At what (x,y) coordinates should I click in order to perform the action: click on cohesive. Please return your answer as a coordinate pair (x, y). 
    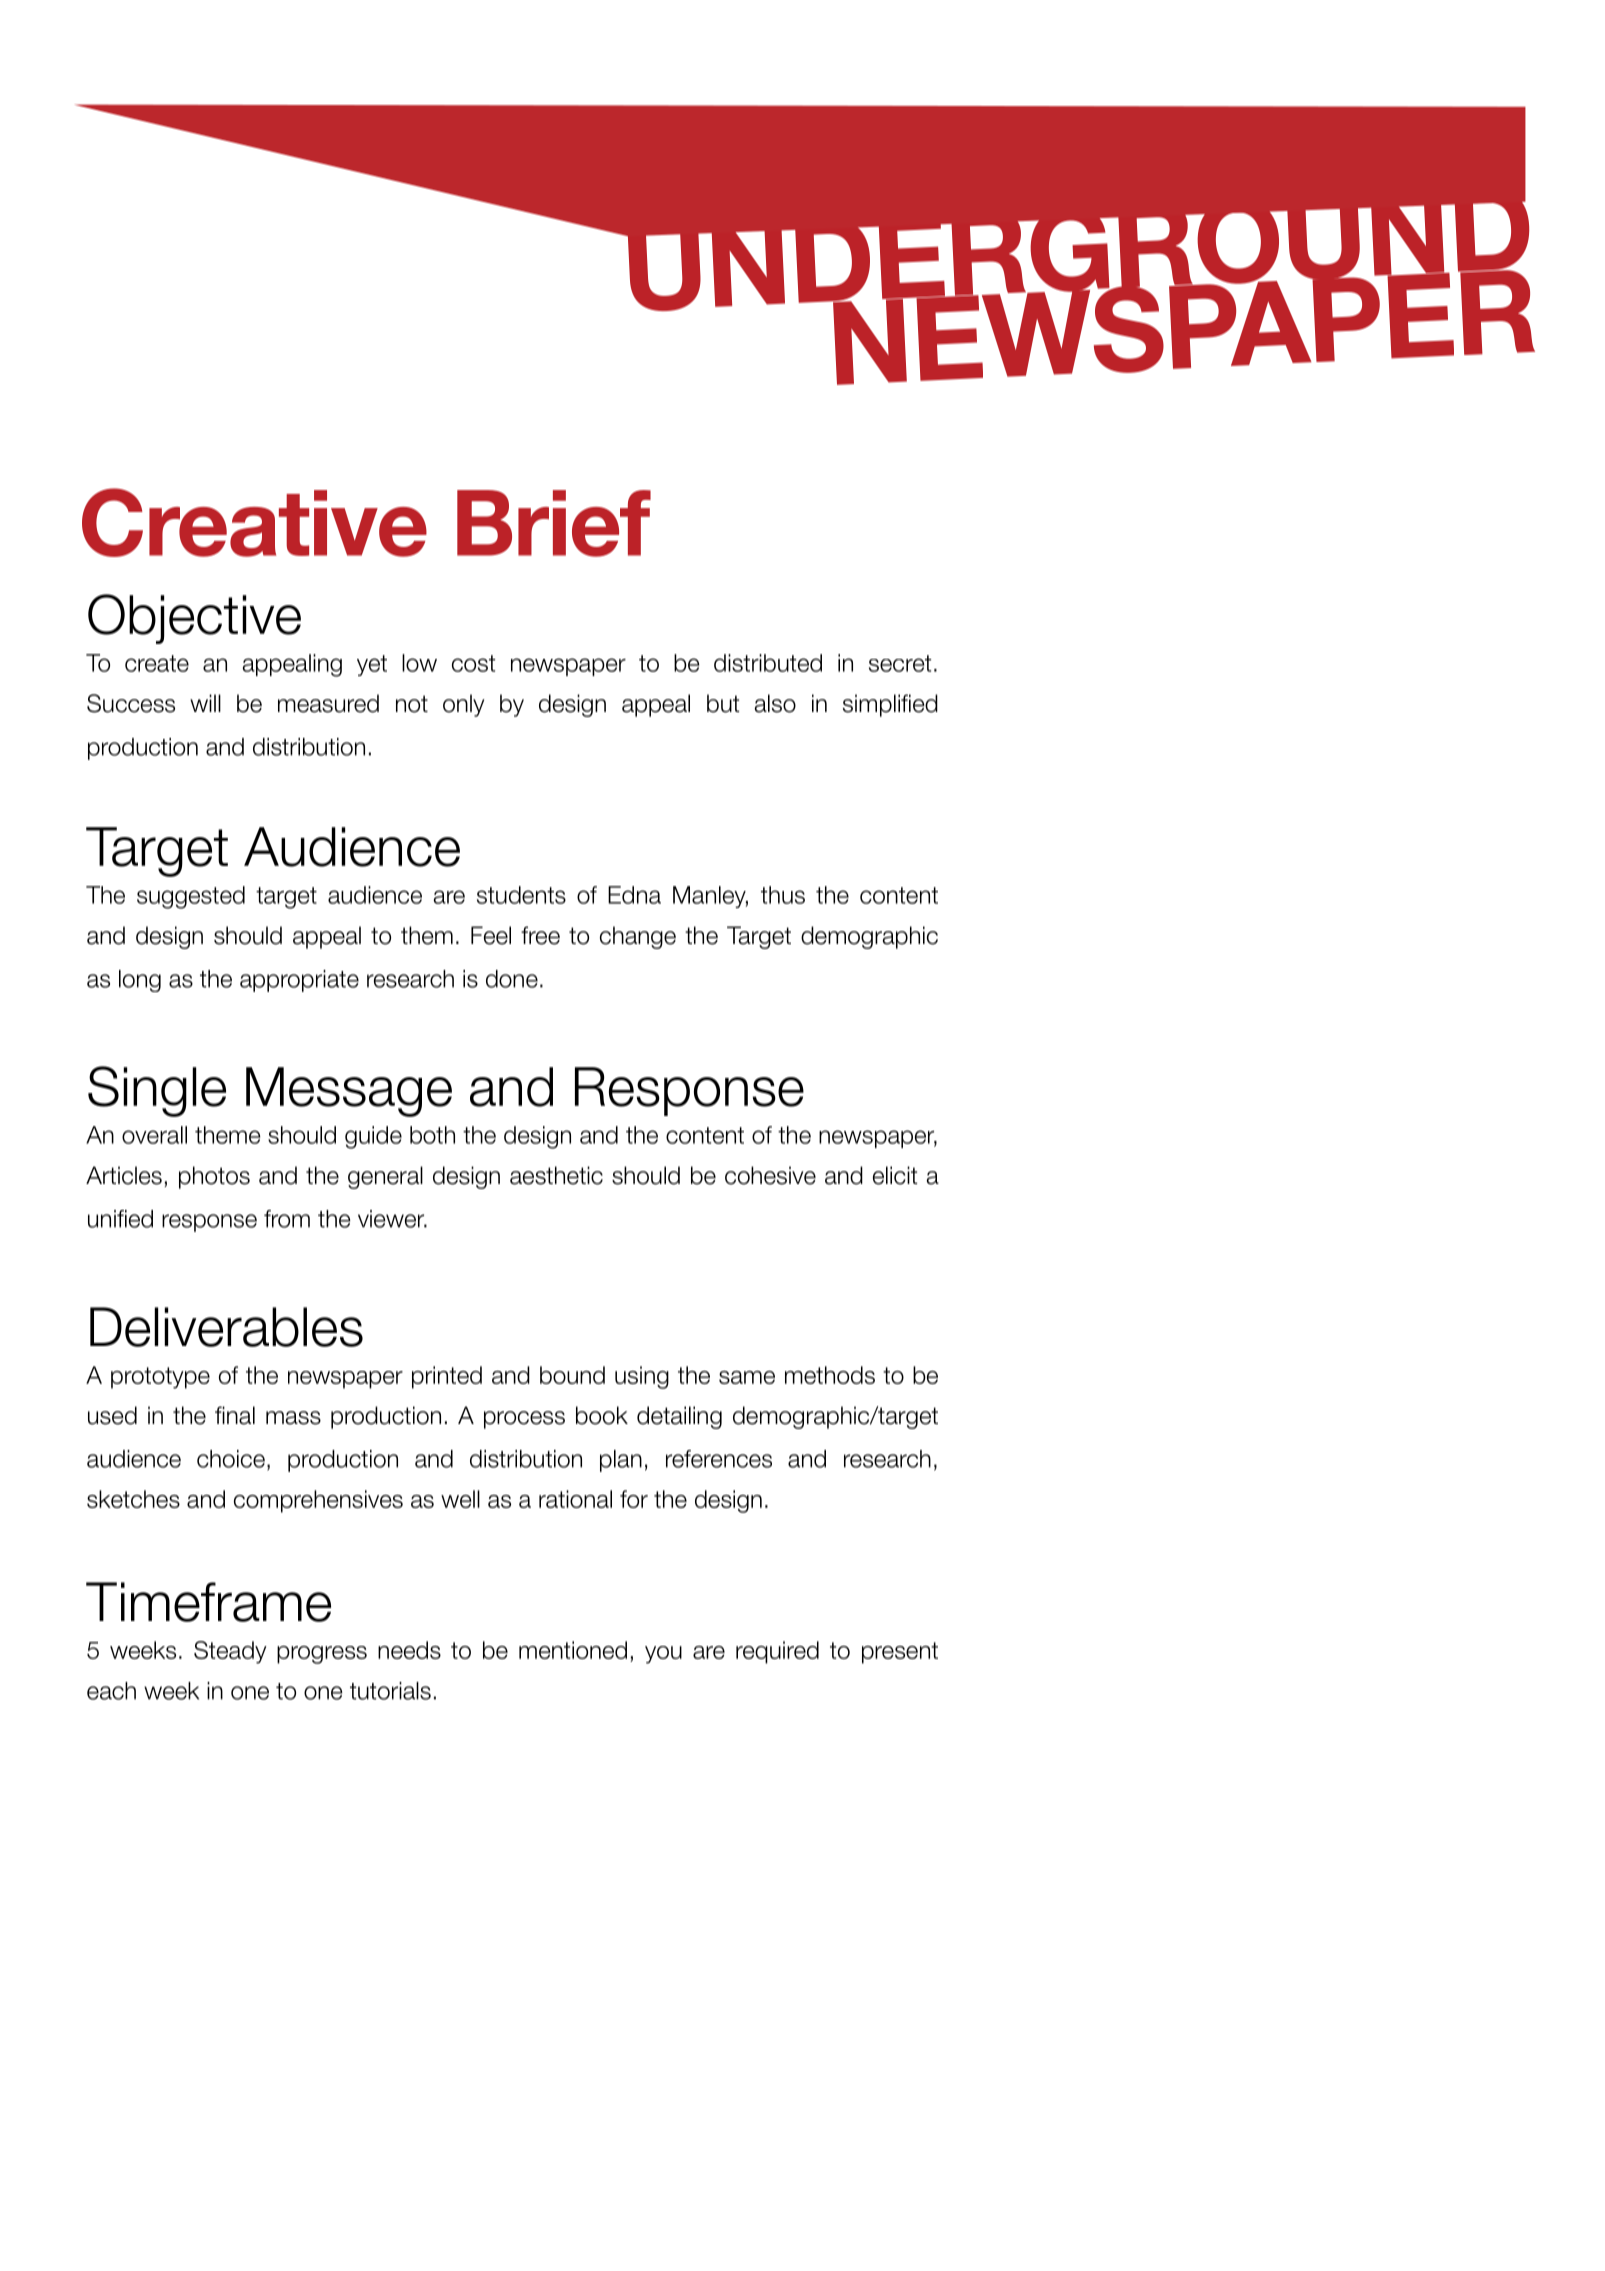
    Looking at the image, I should click on (770, 1175).
